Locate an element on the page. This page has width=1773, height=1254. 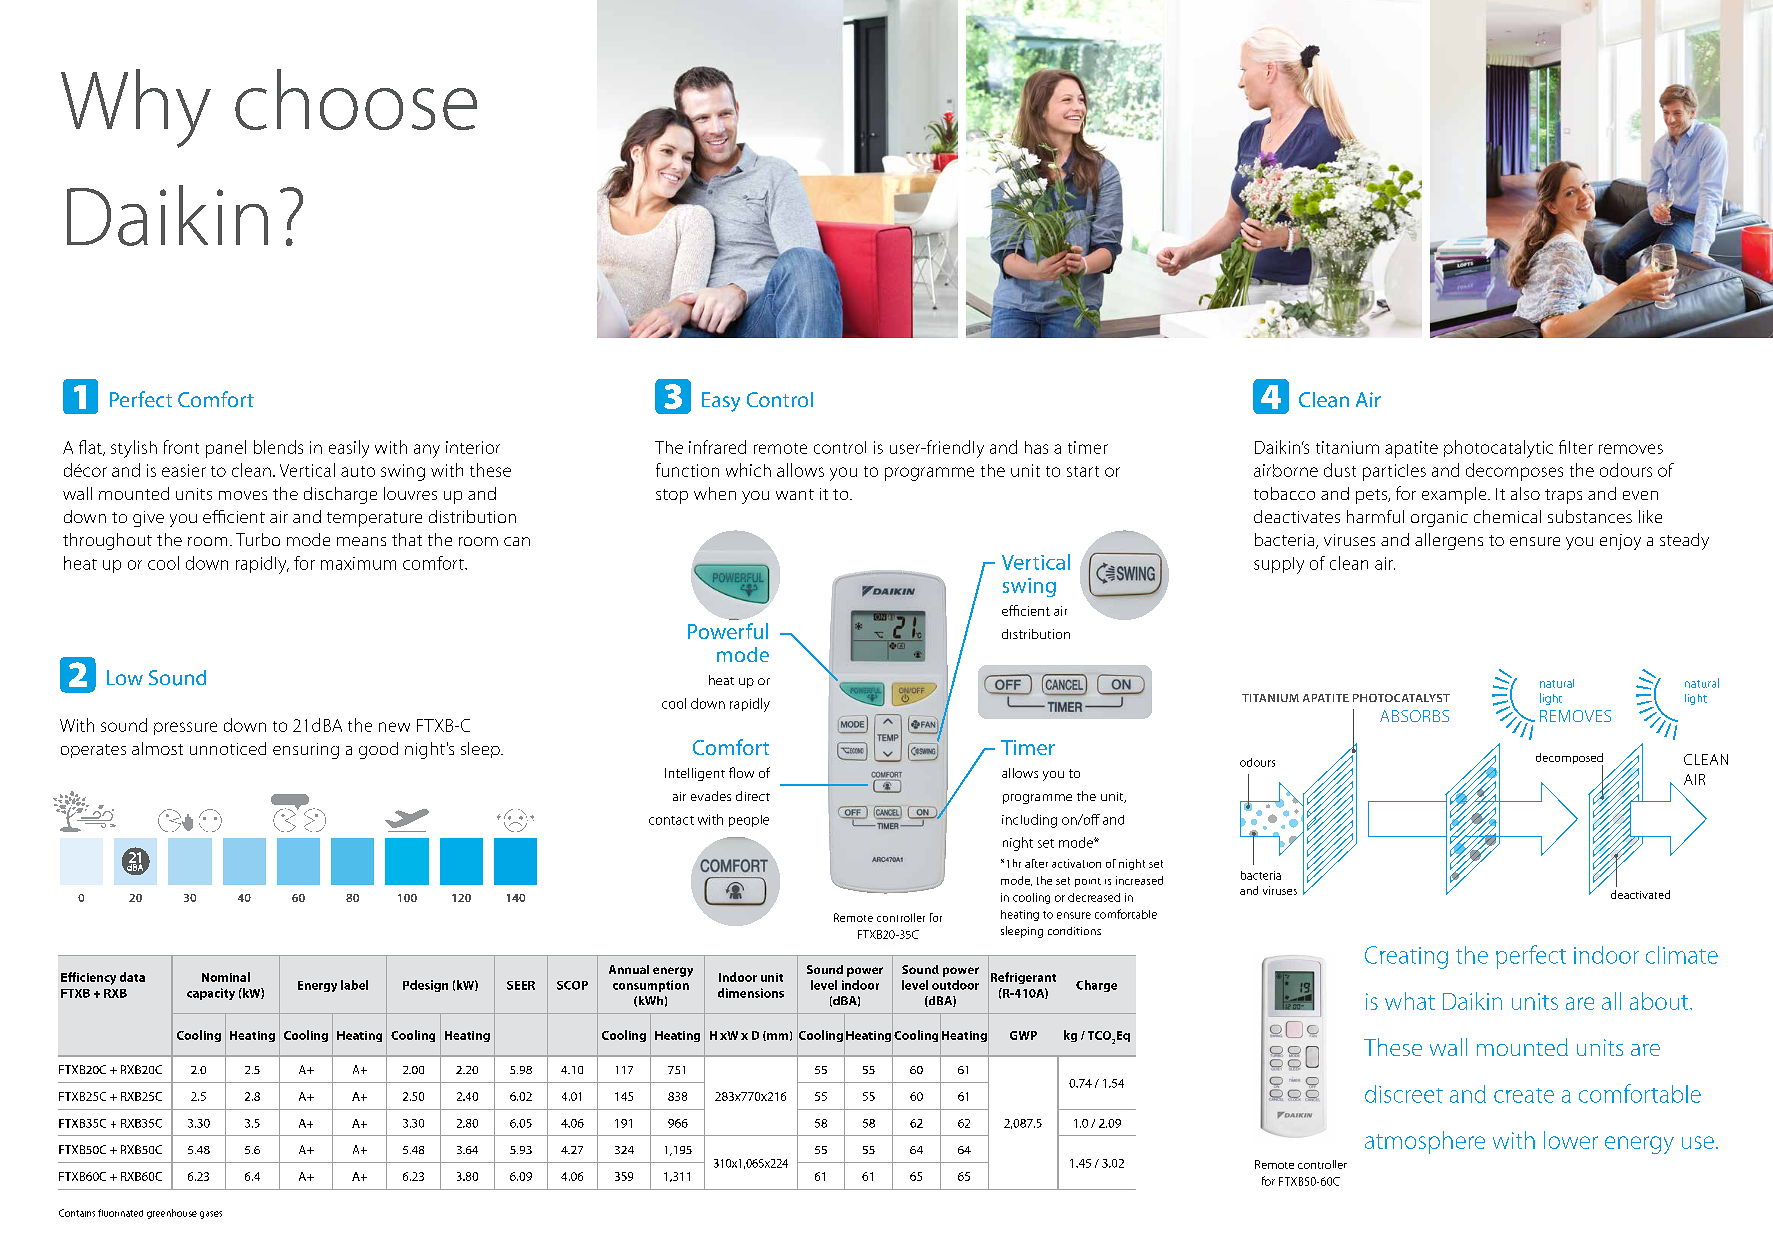
choose is located at coordinates (356, 99).
